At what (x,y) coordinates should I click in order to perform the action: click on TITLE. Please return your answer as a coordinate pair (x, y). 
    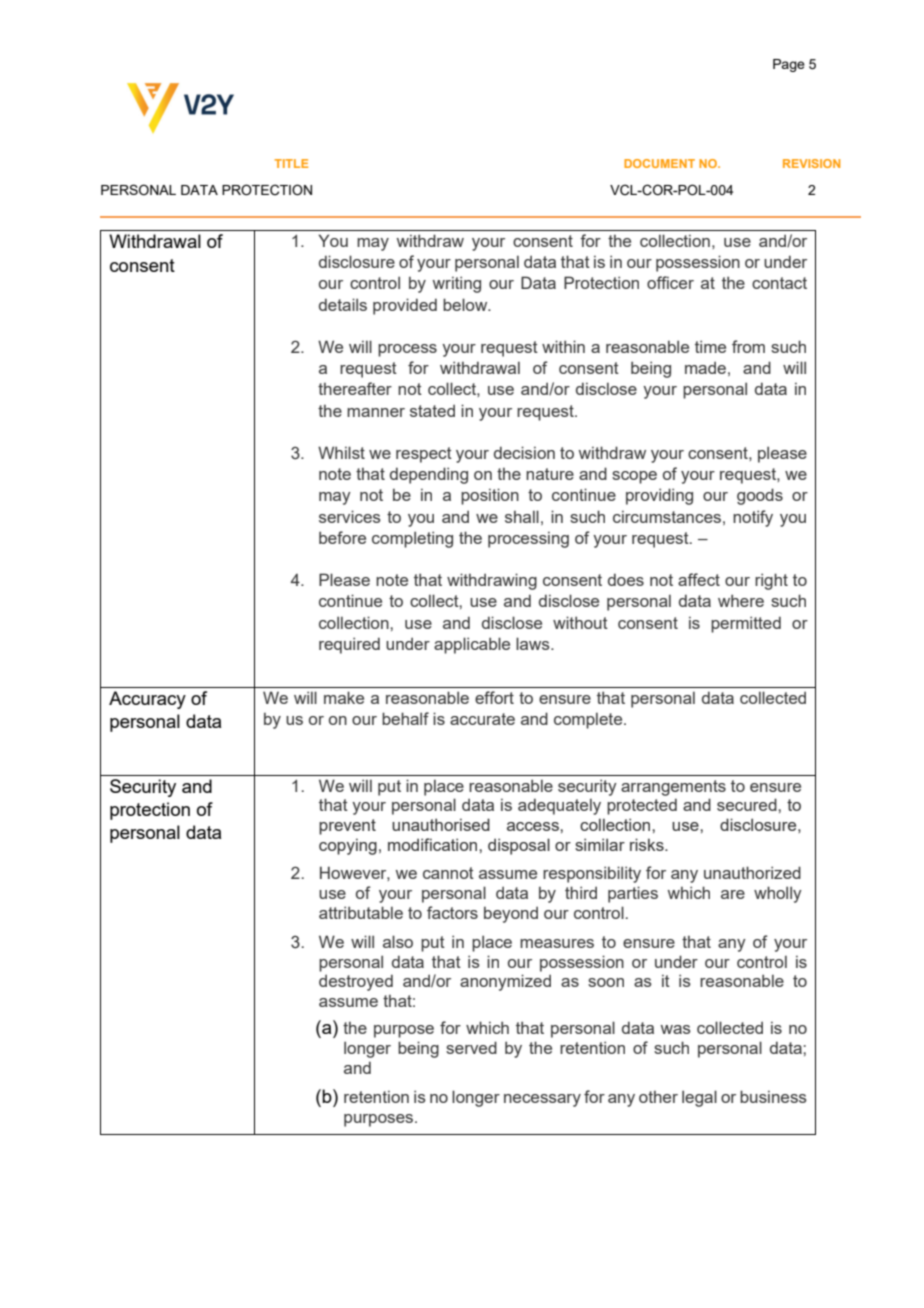
    Looking at the image, I should click on (291, 163).
